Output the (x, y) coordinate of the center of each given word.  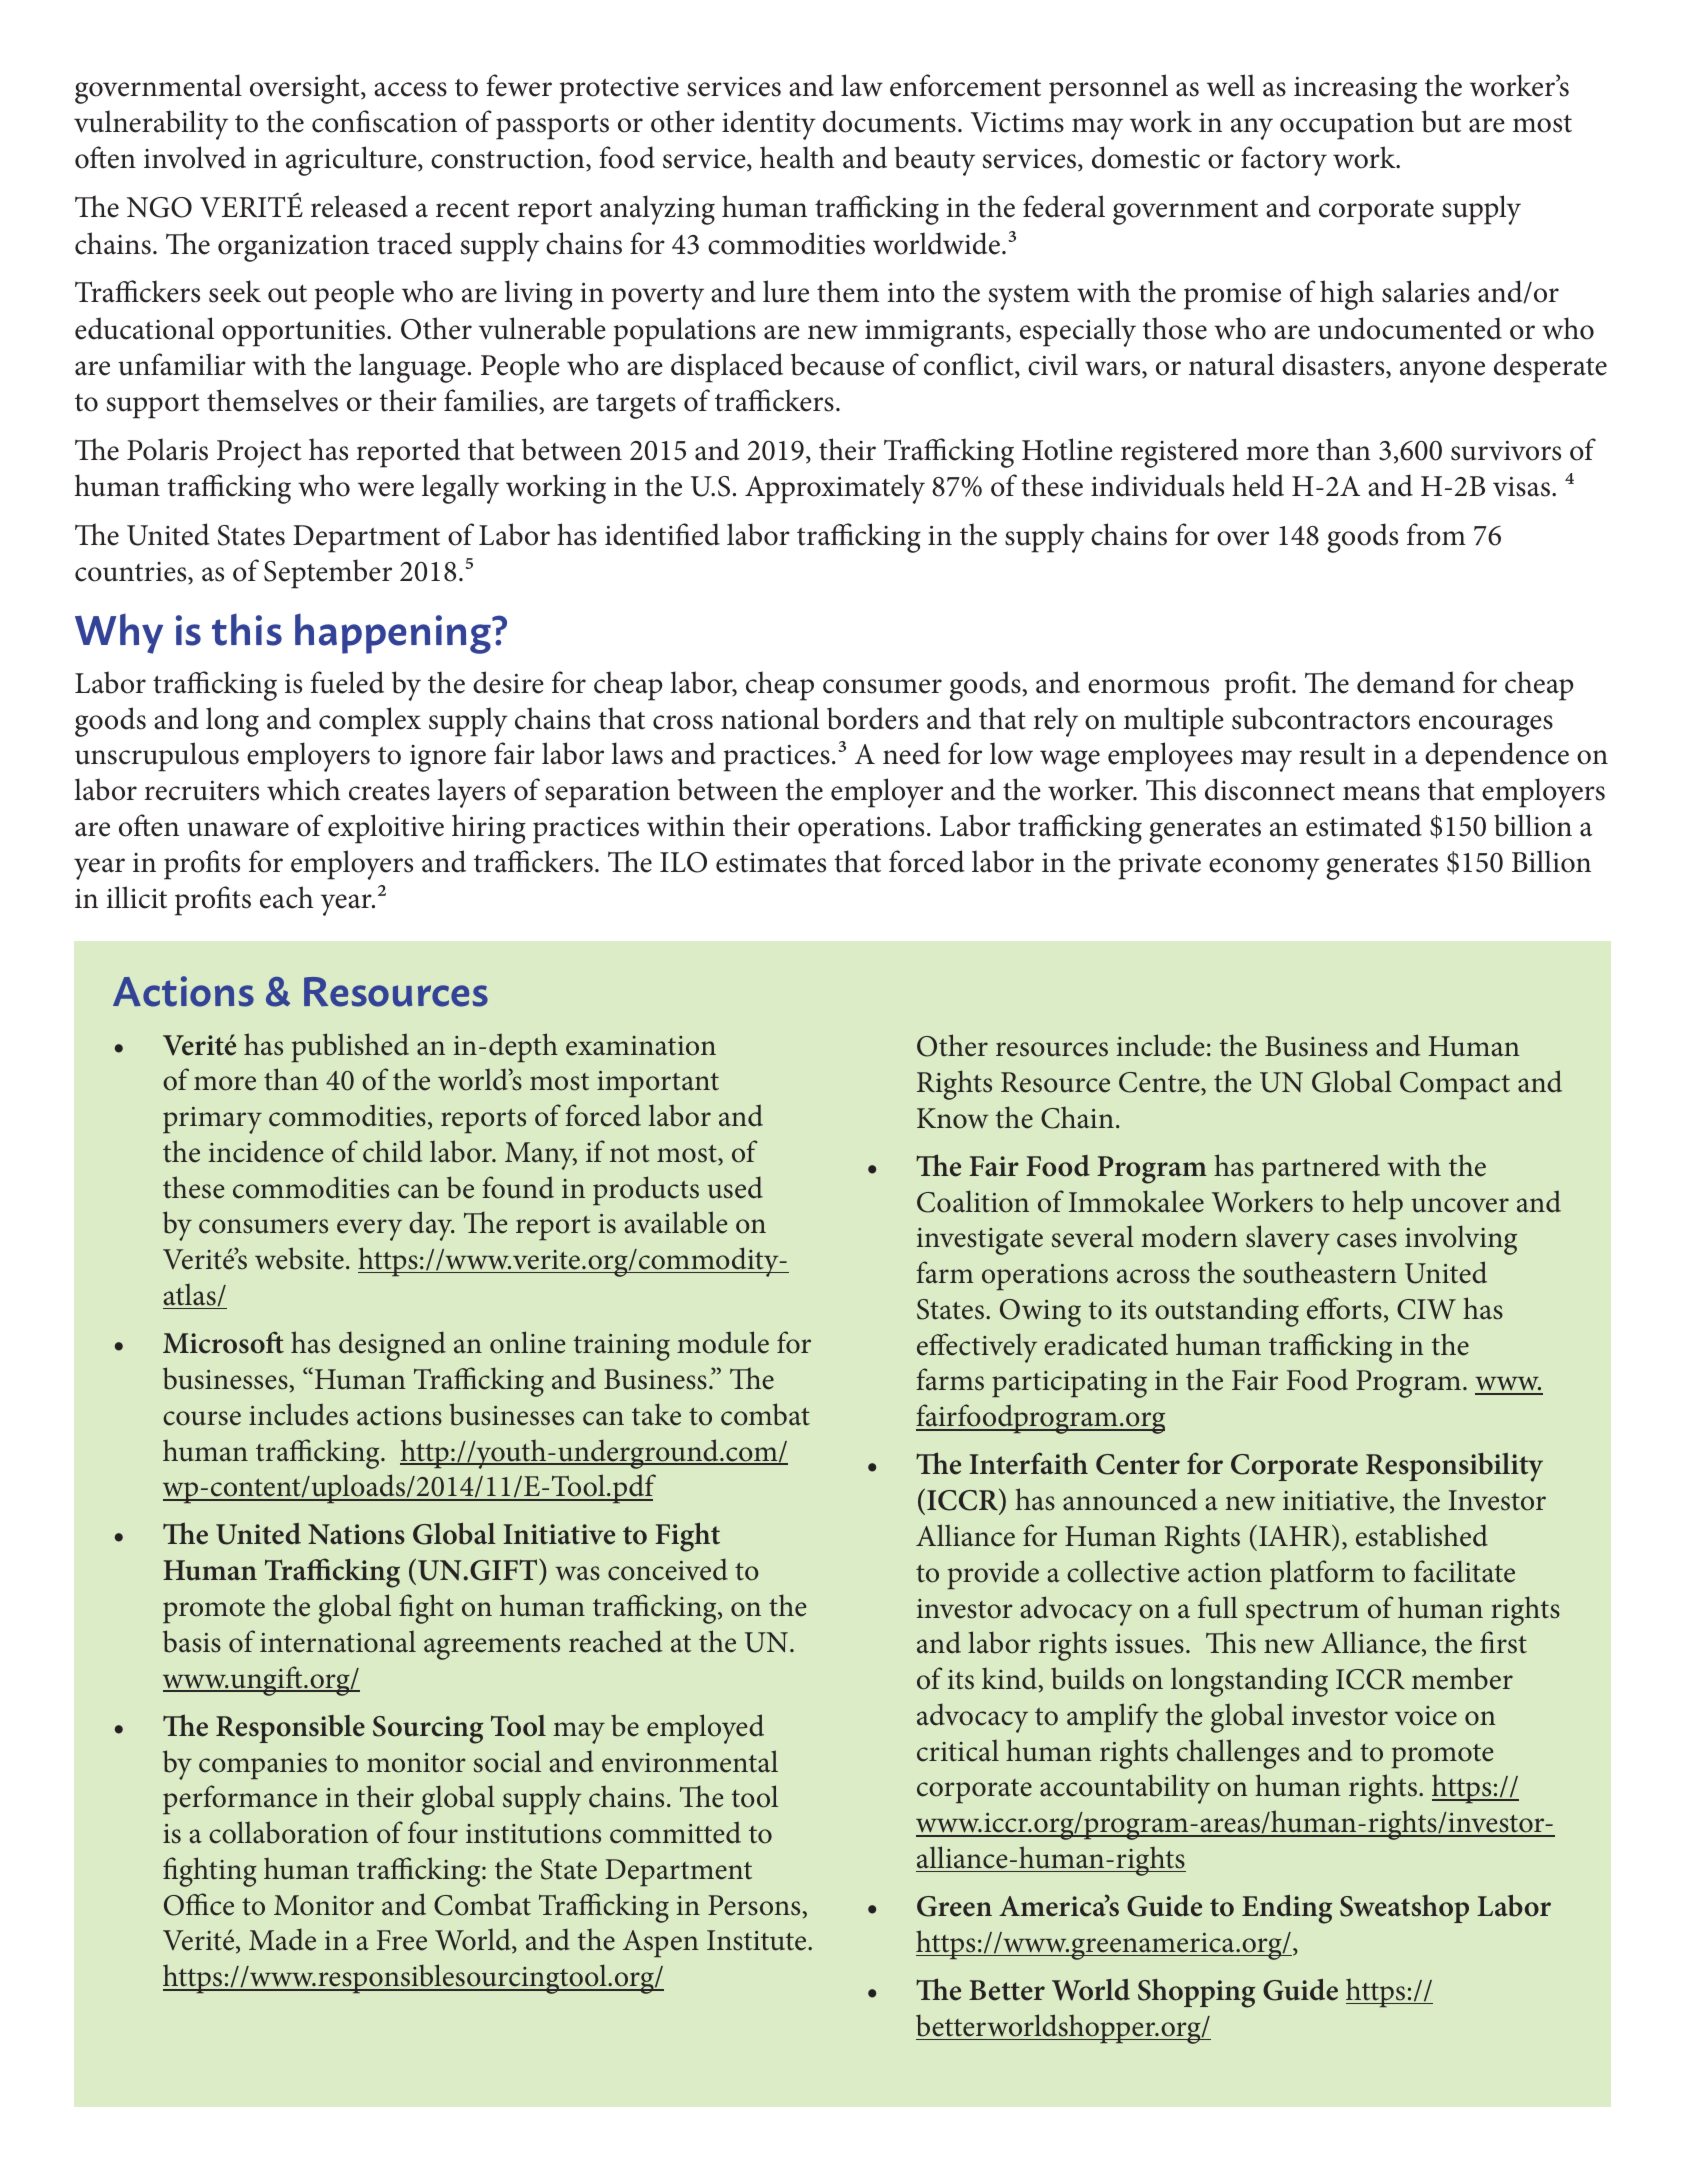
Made (282, 1939)
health (797, 157)
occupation (1347, 126)
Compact (1455, 1086)
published (350, 1048)
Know (952, 1118)
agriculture (352, 161)
